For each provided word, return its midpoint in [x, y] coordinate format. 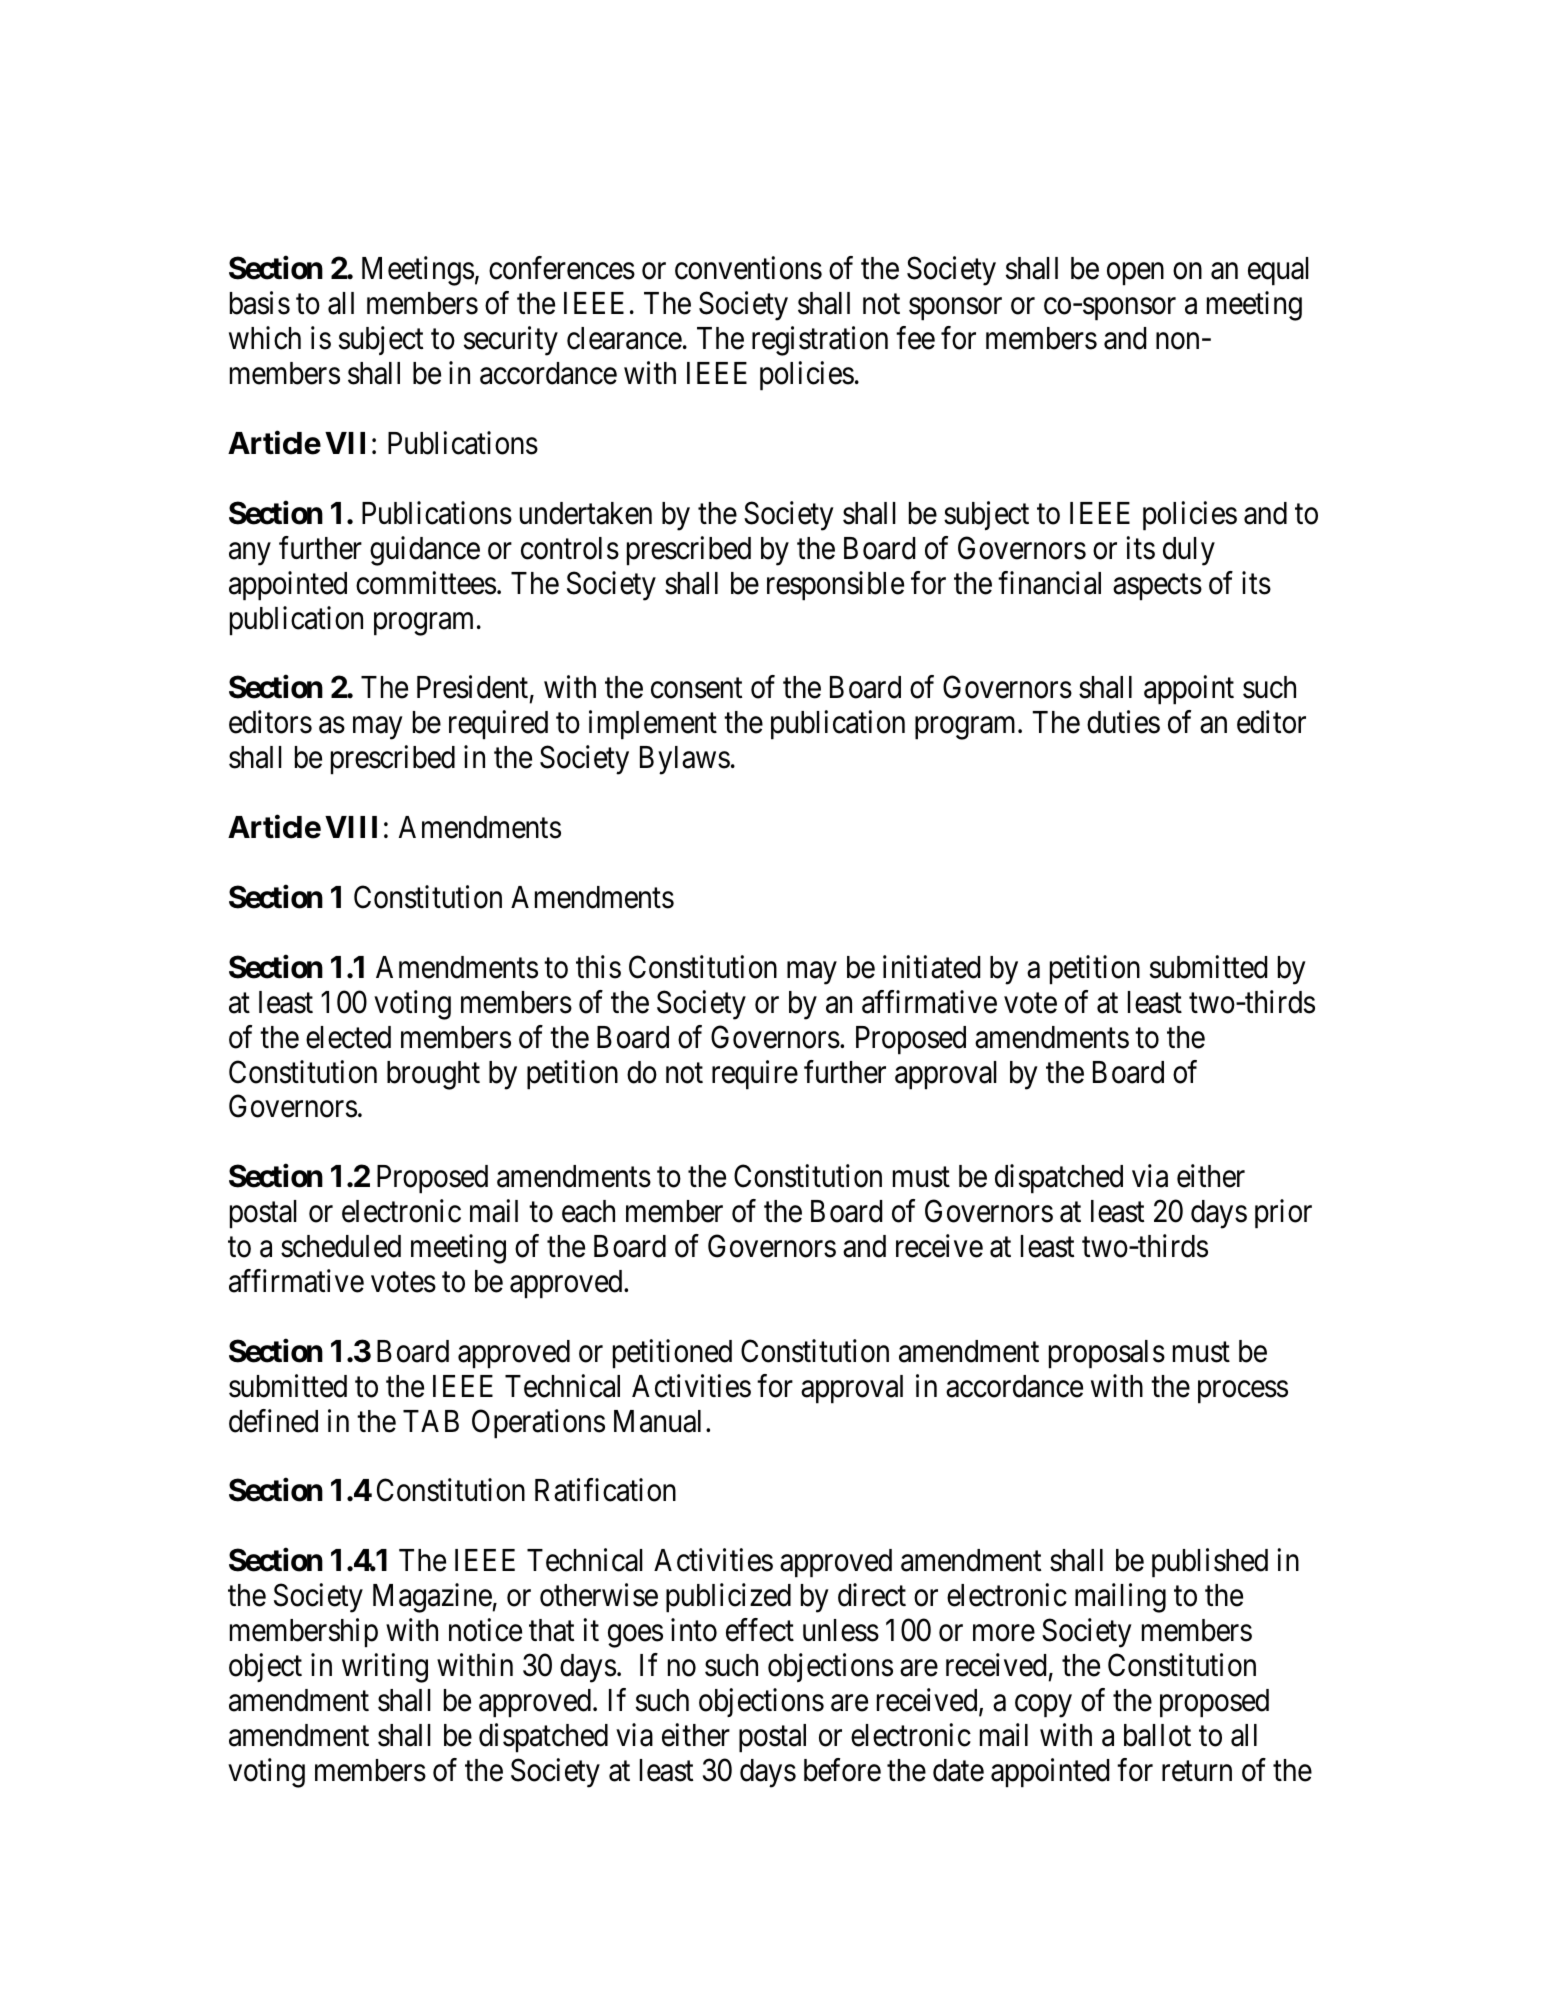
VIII [351, 827]
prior [1283, 1214]
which [265, 338]
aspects [1157, 587]
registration [820, 341]
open [1135, 275]
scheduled [341, 1246]
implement [653, 725]
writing [385, 1668]
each [588, 1211]
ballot [1157, 1735]
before [842, 1770]
